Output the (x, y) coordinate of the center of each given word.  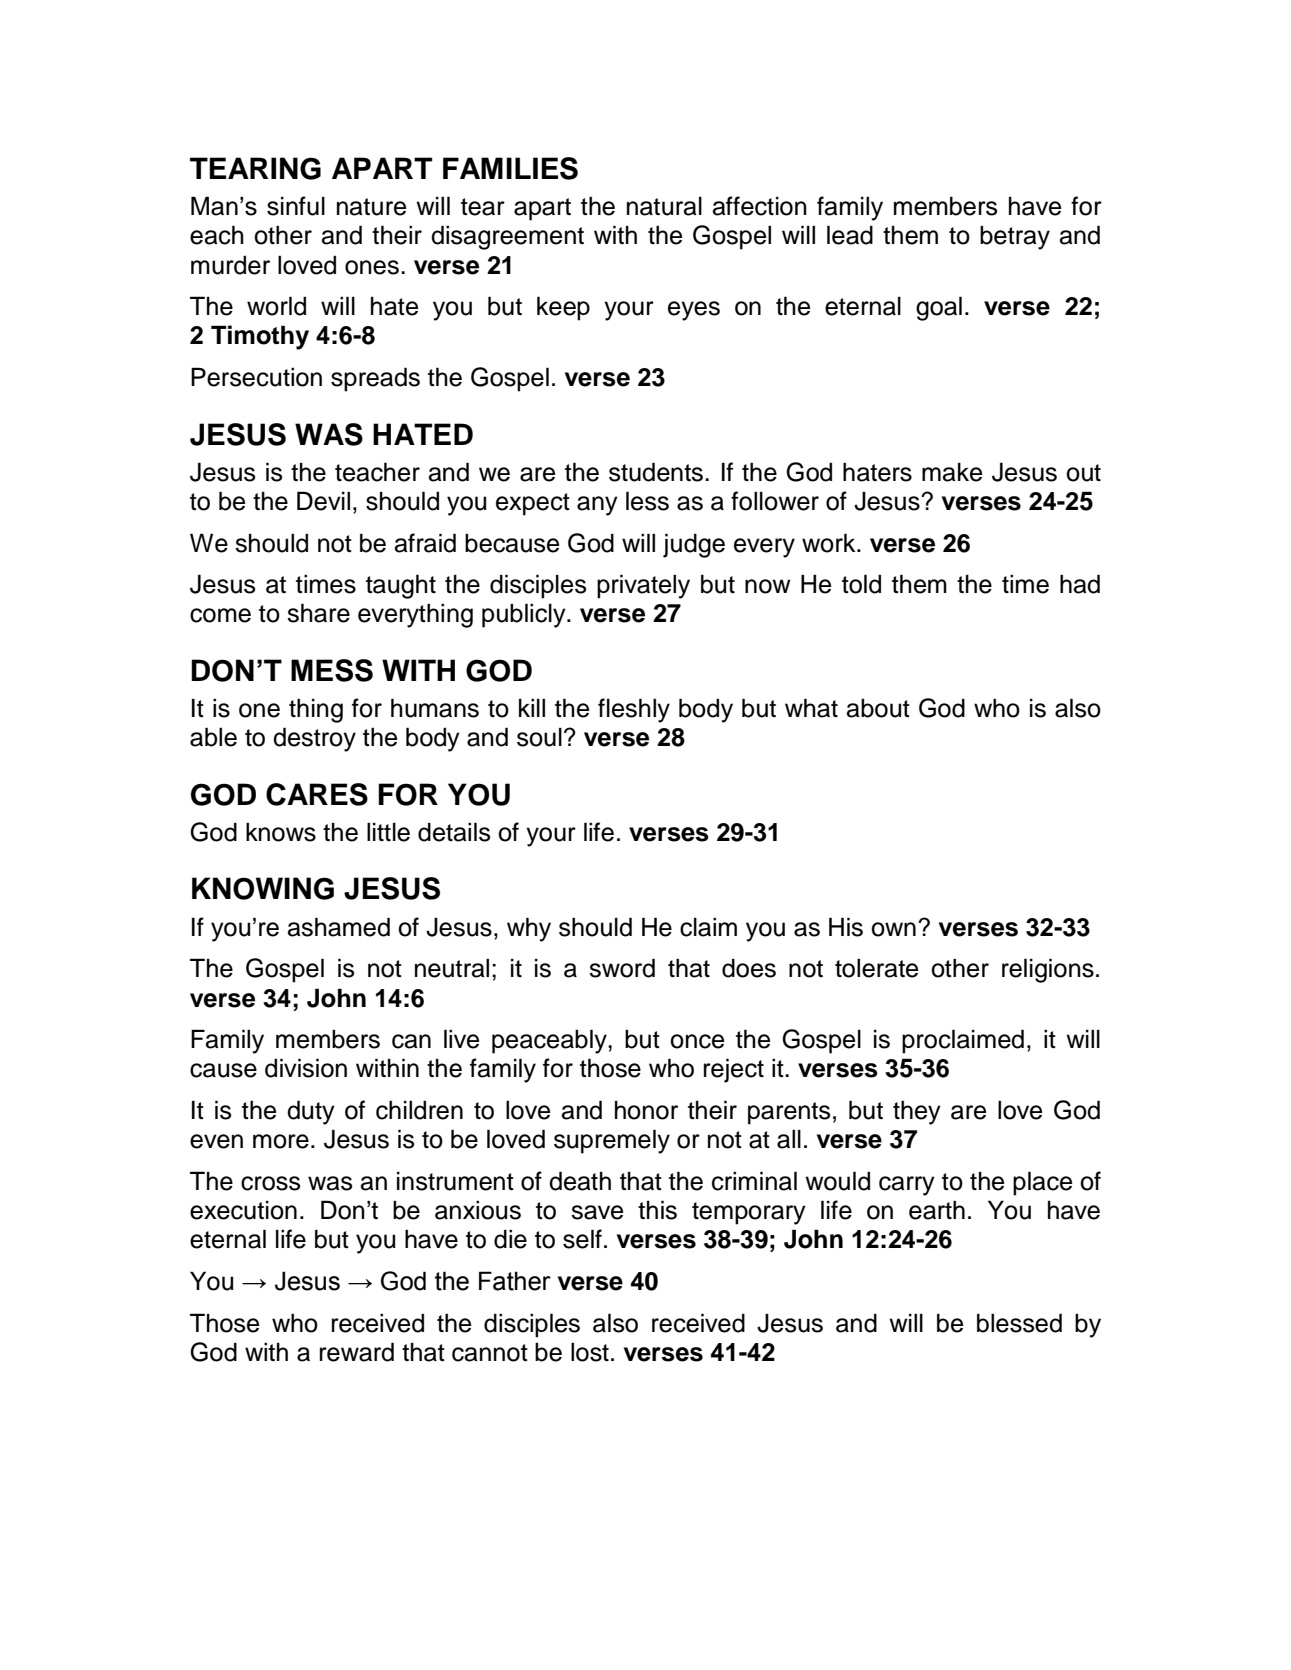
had (1080, 584)
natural (664, 206)
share (318, 613)
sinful (296, 206)
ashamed (339, 927)
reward (357, 1352)
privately (643, 586)
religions (1048, 970)
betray (1015, 238)
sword (622, 968)
